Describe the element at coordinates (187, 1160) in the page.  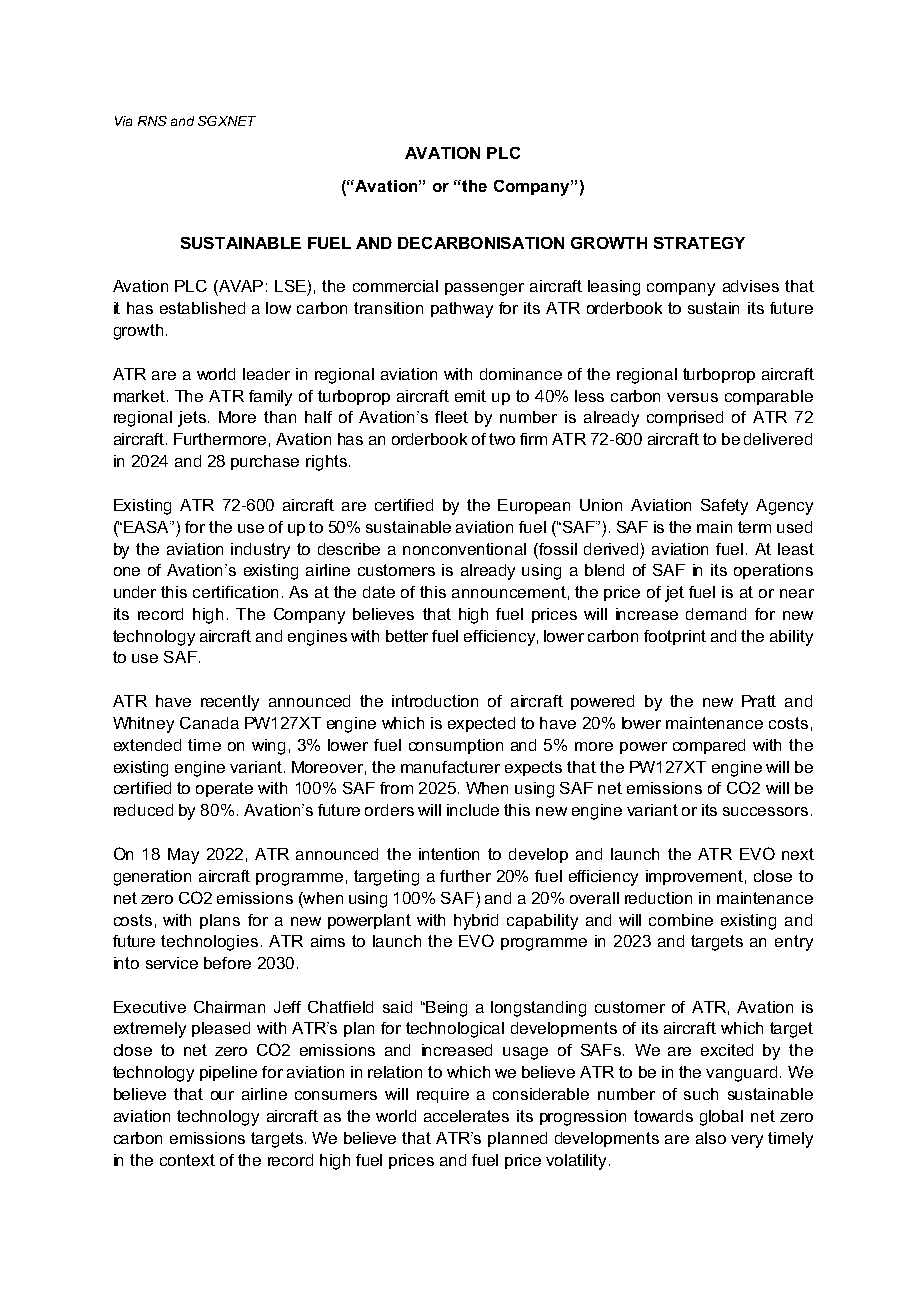
I see `context` at that location.
